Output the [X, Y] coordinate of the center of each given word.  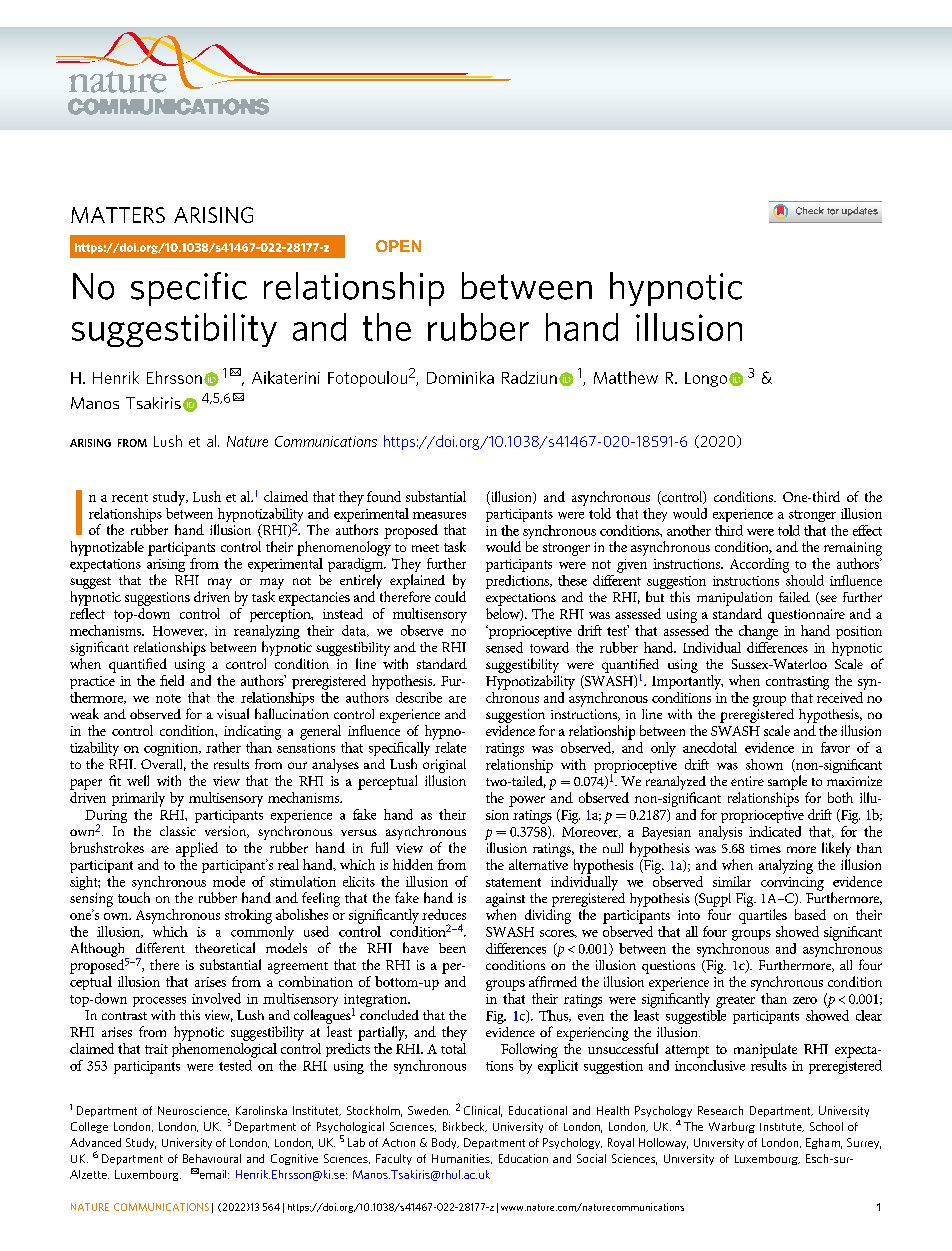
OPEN [398, 246]
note [168, 698]
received [841, 696]
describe [419, 697]
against [505, 901]
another [689, 530]
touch [134, 897]
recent [130, 498]
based [810, 914]
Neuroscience [193, 1111]
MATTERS [118, 215]
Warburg [732, 1127]
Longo [706, 379]
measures [439, 515]
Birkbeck [465, 1127]
